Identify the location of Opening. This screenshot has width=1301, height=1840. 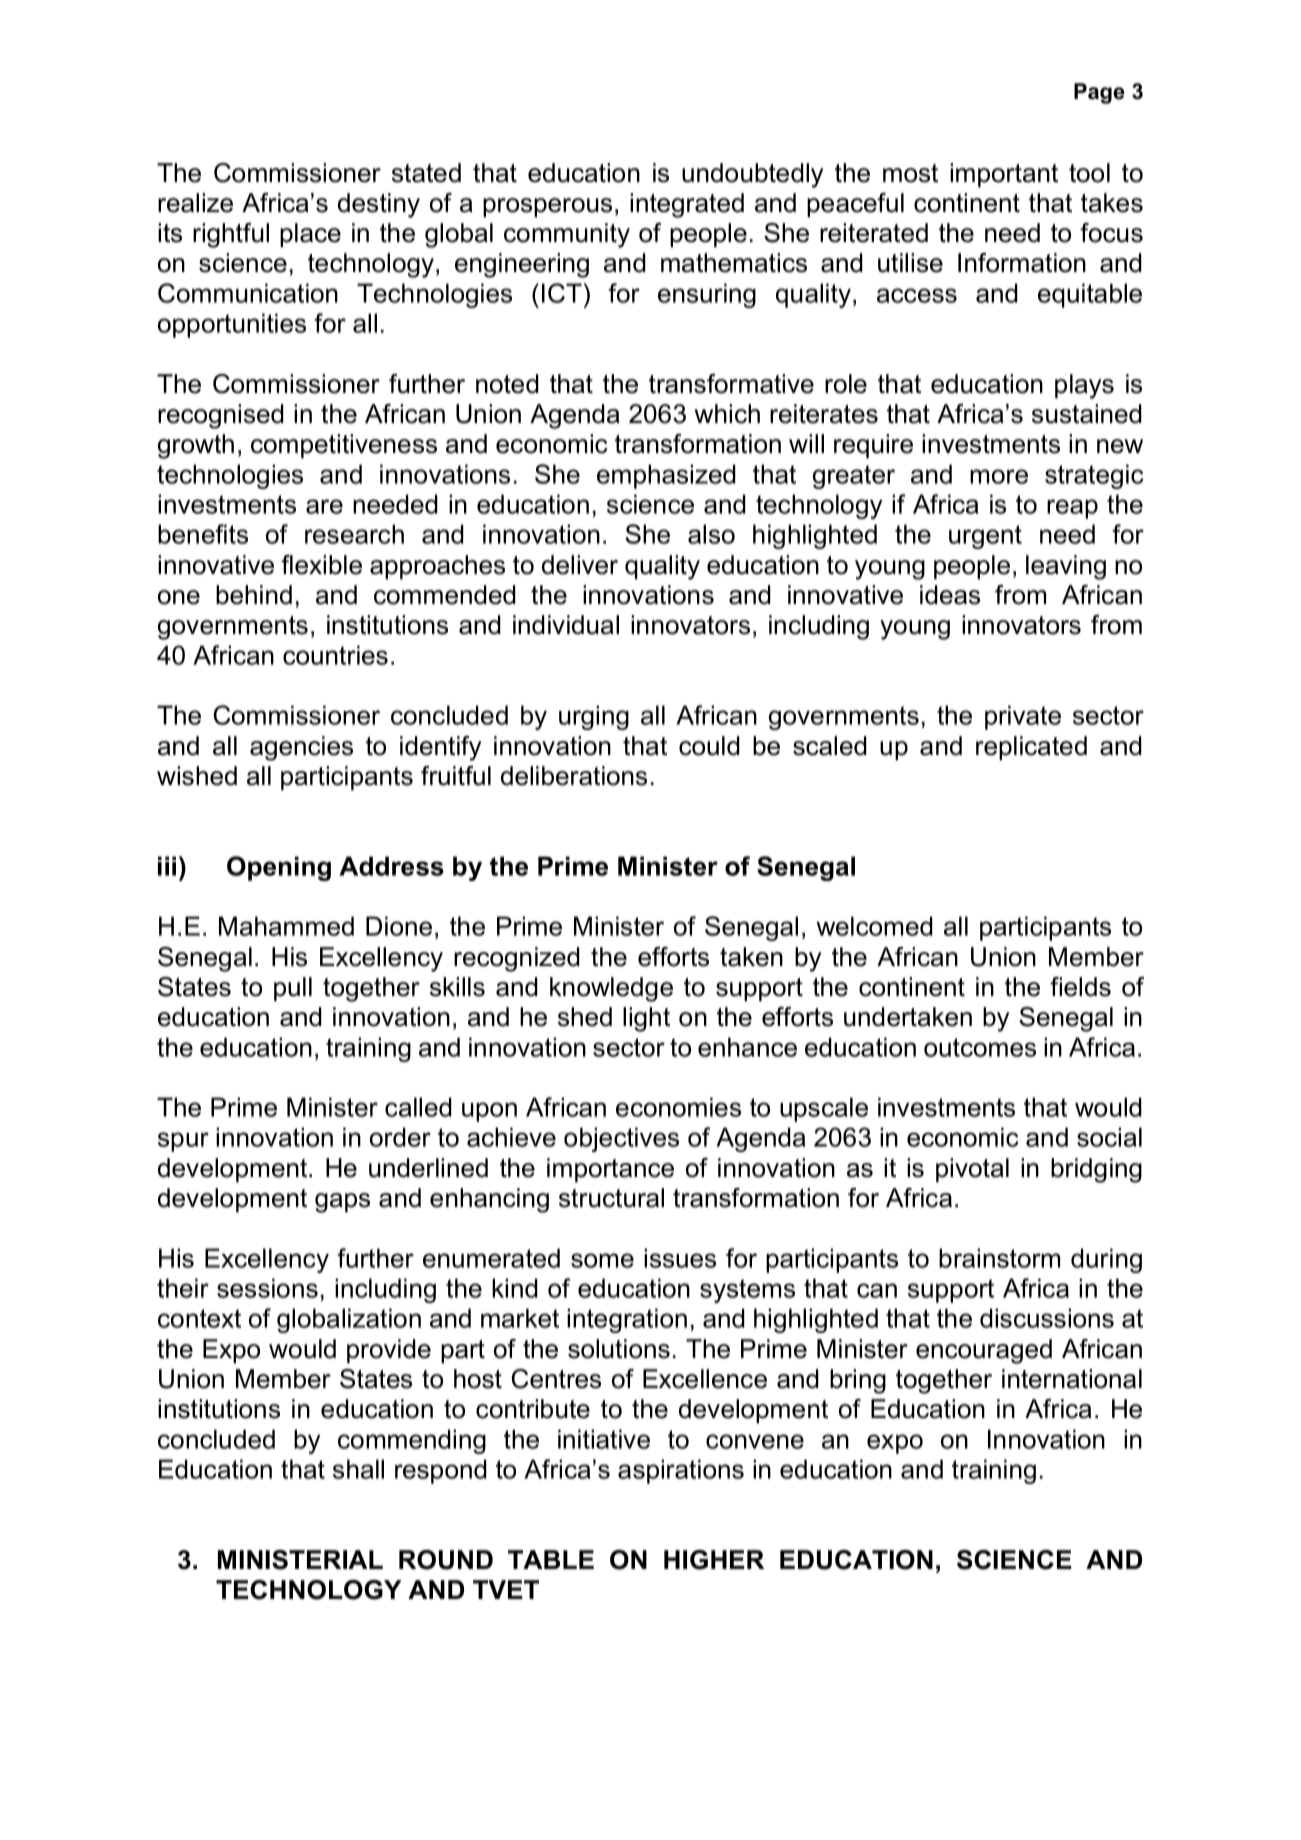
(279, 868).
